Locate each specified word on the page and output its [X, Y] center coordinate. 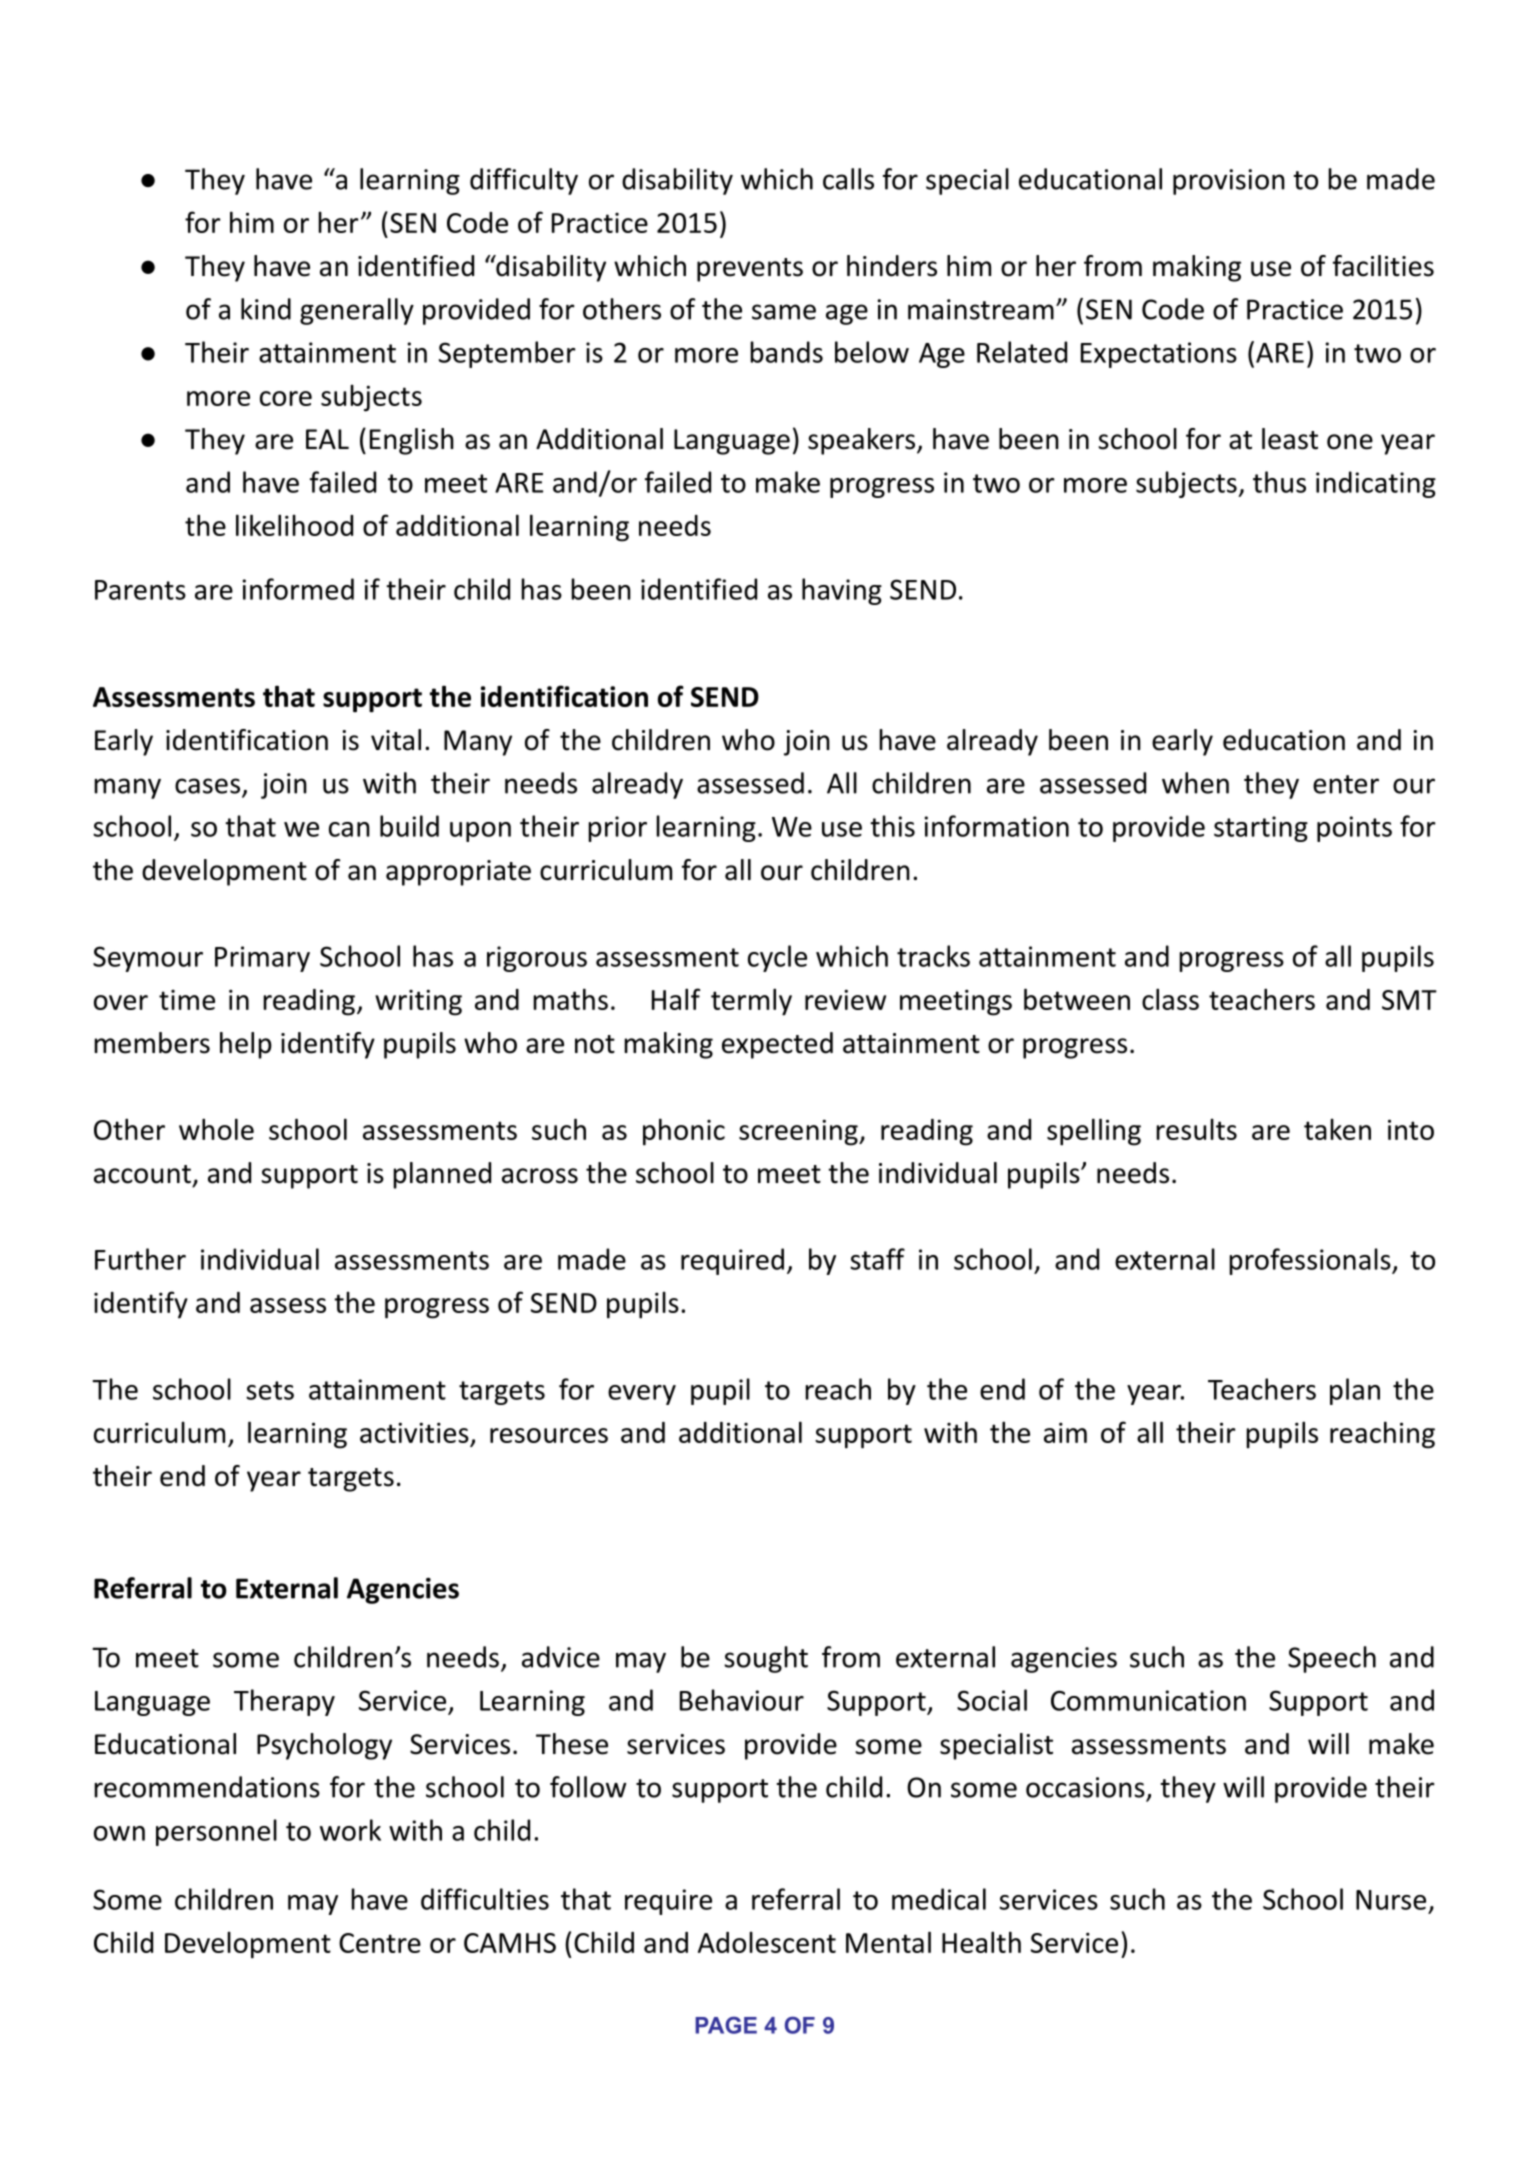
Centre [380, 1943]
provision [1229, 182]
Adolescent [767, 1942]
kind [266, 309]
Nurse [1391, 1900]
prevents [750, 270]
